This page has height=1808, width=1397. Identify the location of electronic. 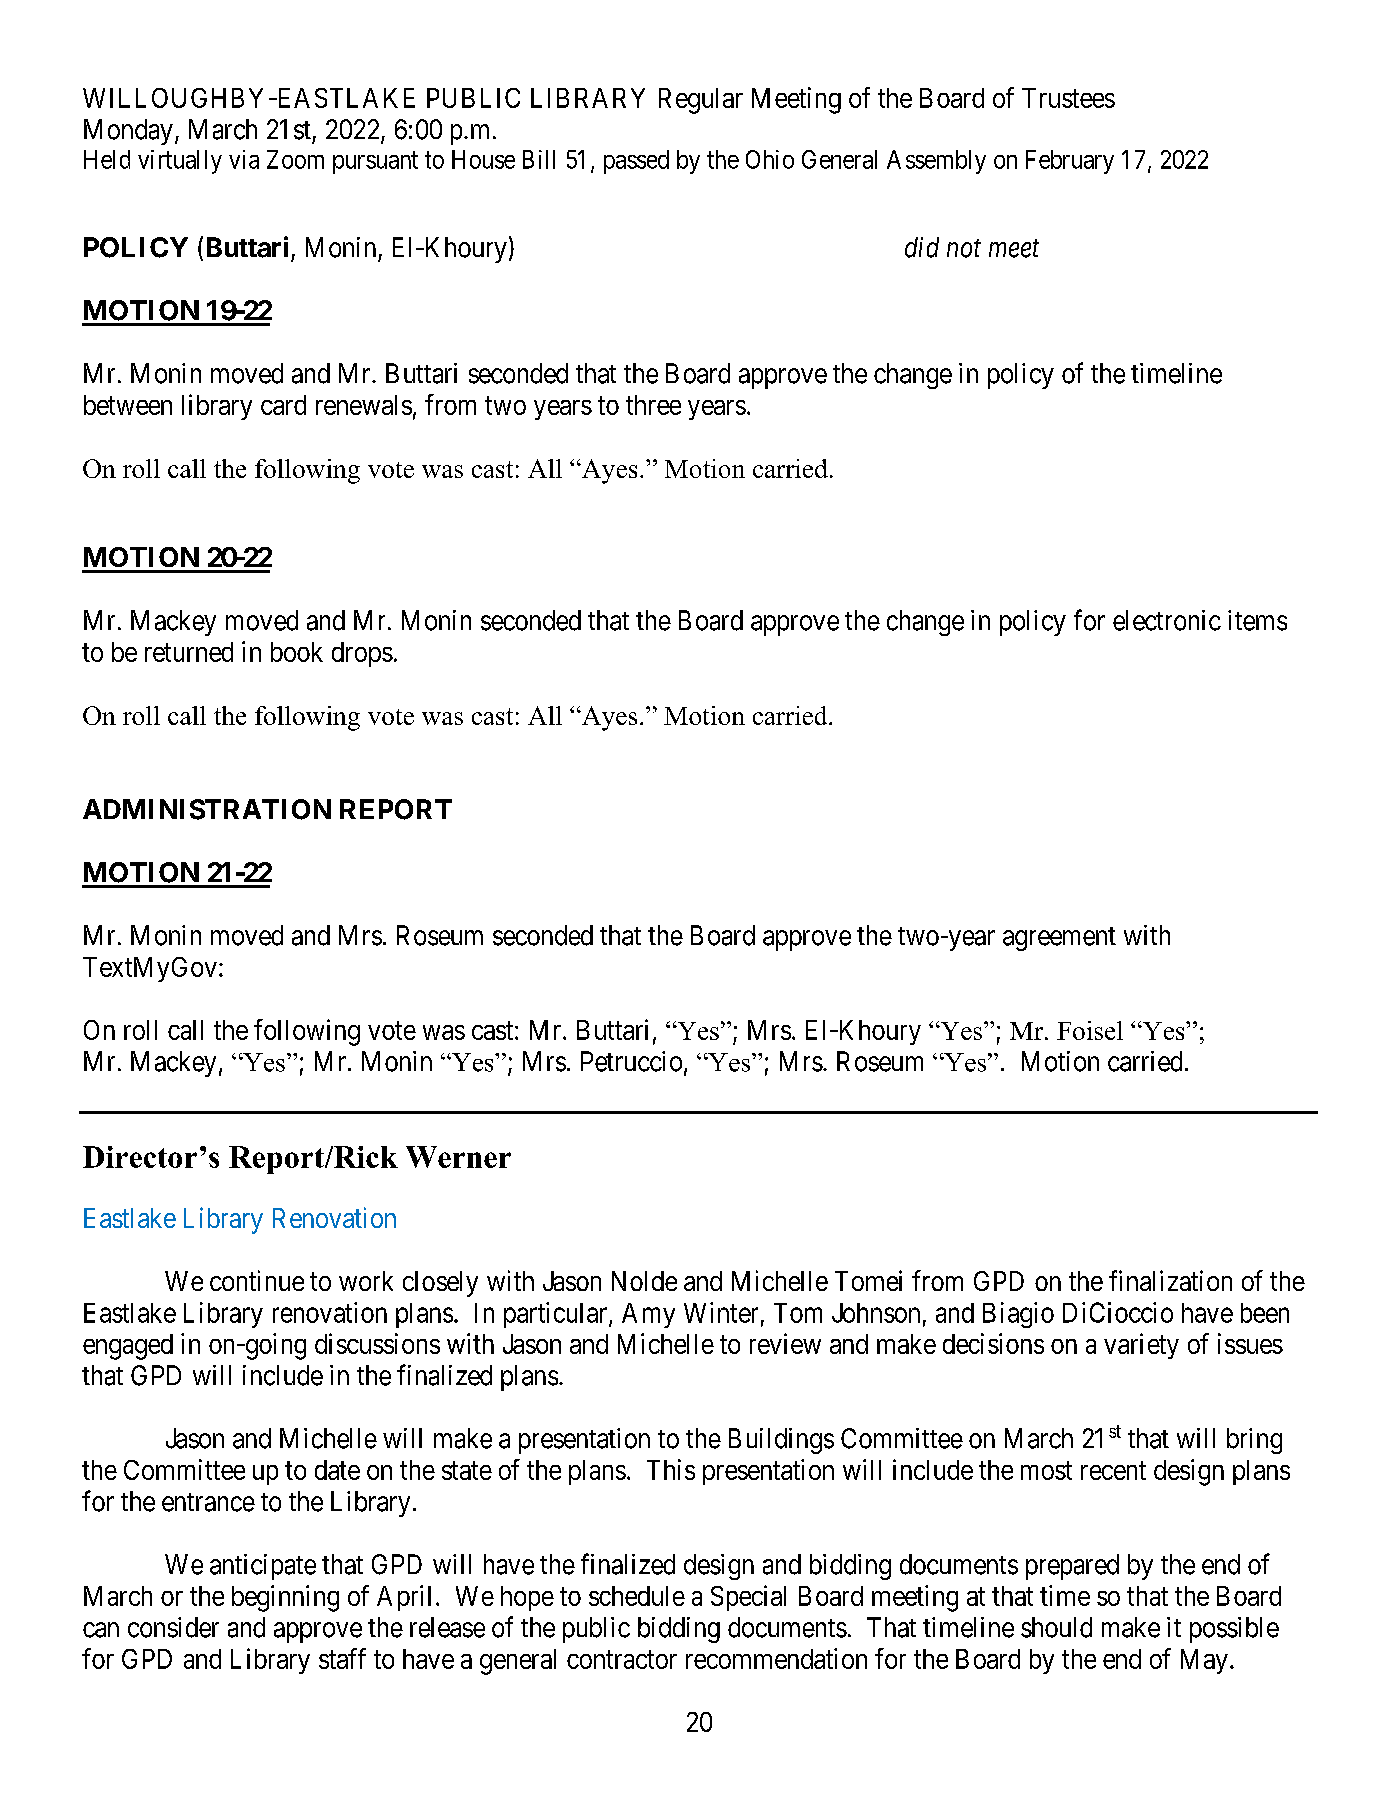
(1167, 620).
